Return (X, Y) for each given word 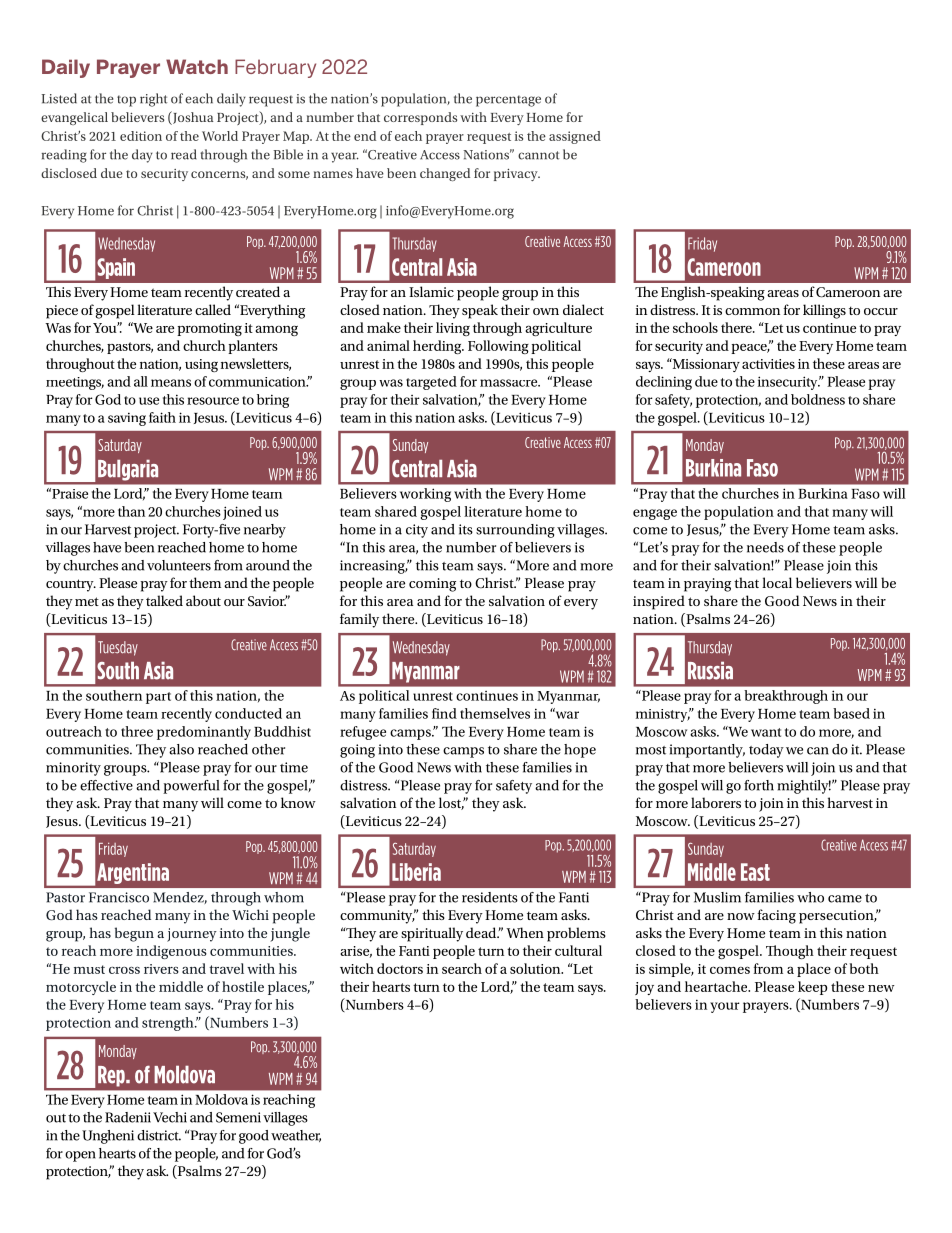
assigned (575, 137)
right (153, 100)
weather (296, 1136)
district (159, 1135)
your (725, 1007)
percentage (508, 101)
